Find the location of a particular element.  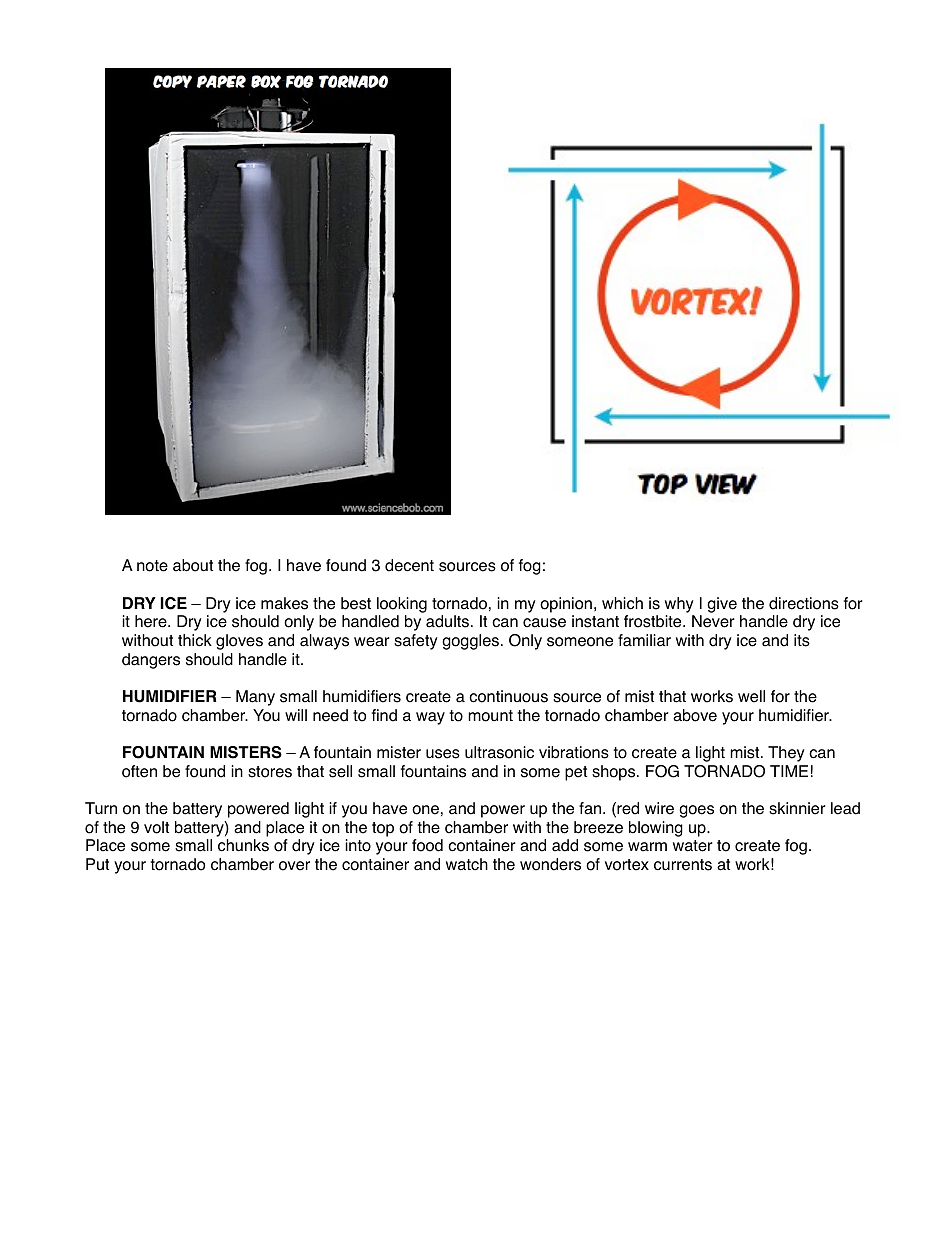

currents is located at coordinates (683, 865).
